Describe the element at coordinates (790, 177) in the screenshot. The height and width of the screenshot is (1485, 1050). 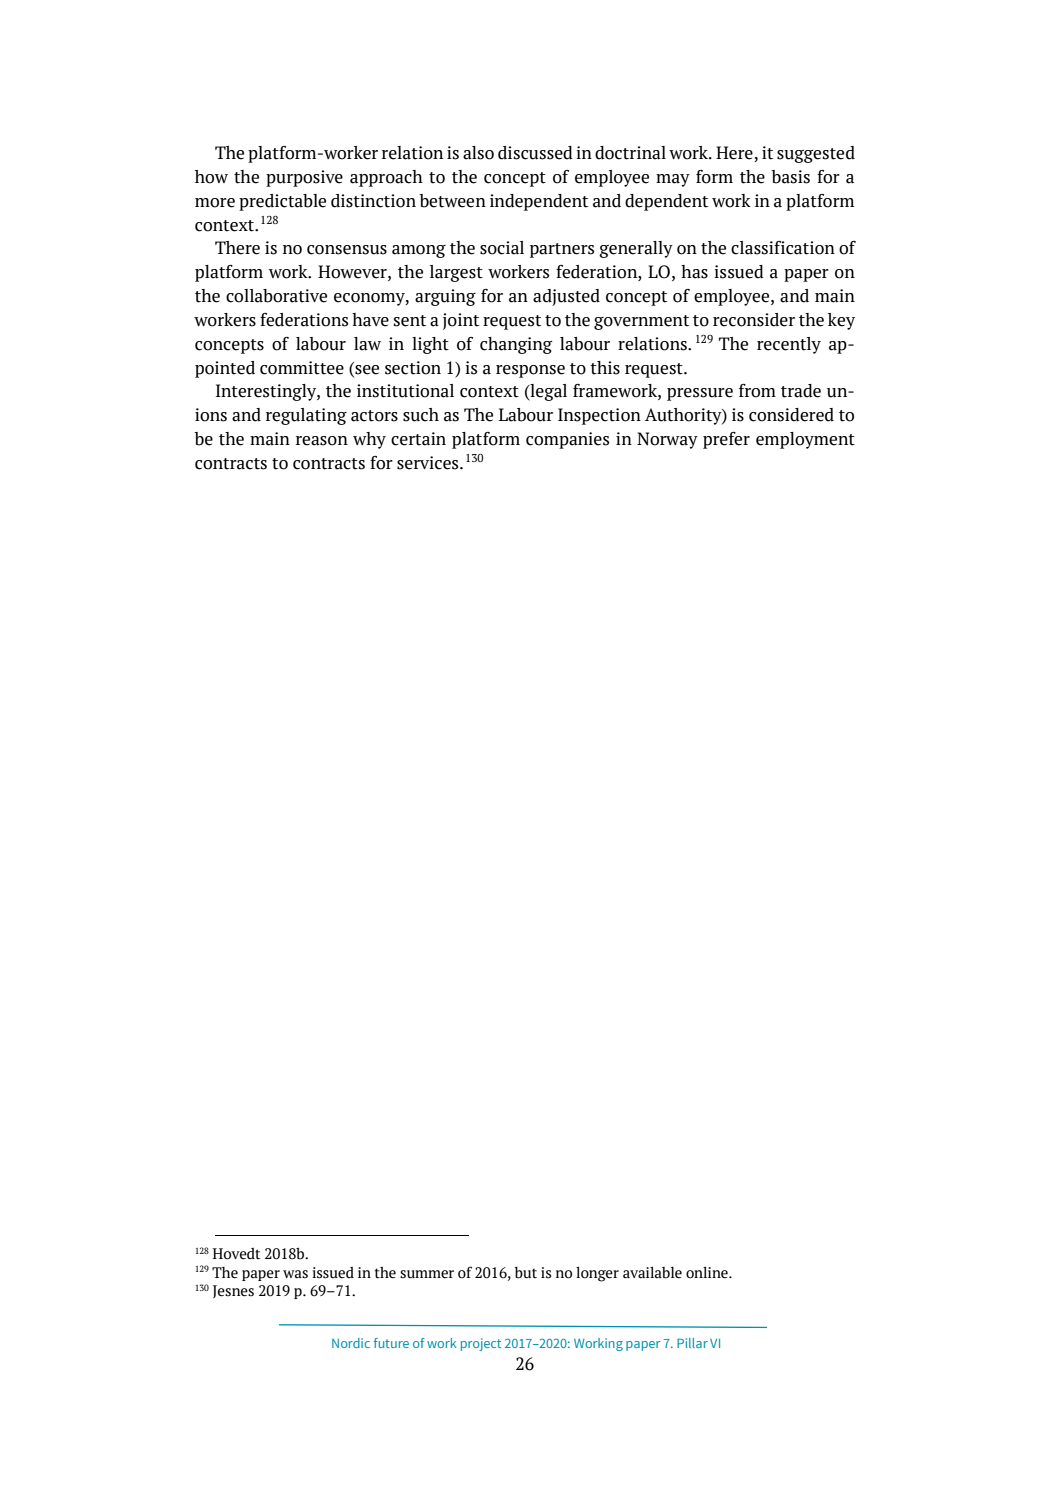
I see `basis` at that location.
